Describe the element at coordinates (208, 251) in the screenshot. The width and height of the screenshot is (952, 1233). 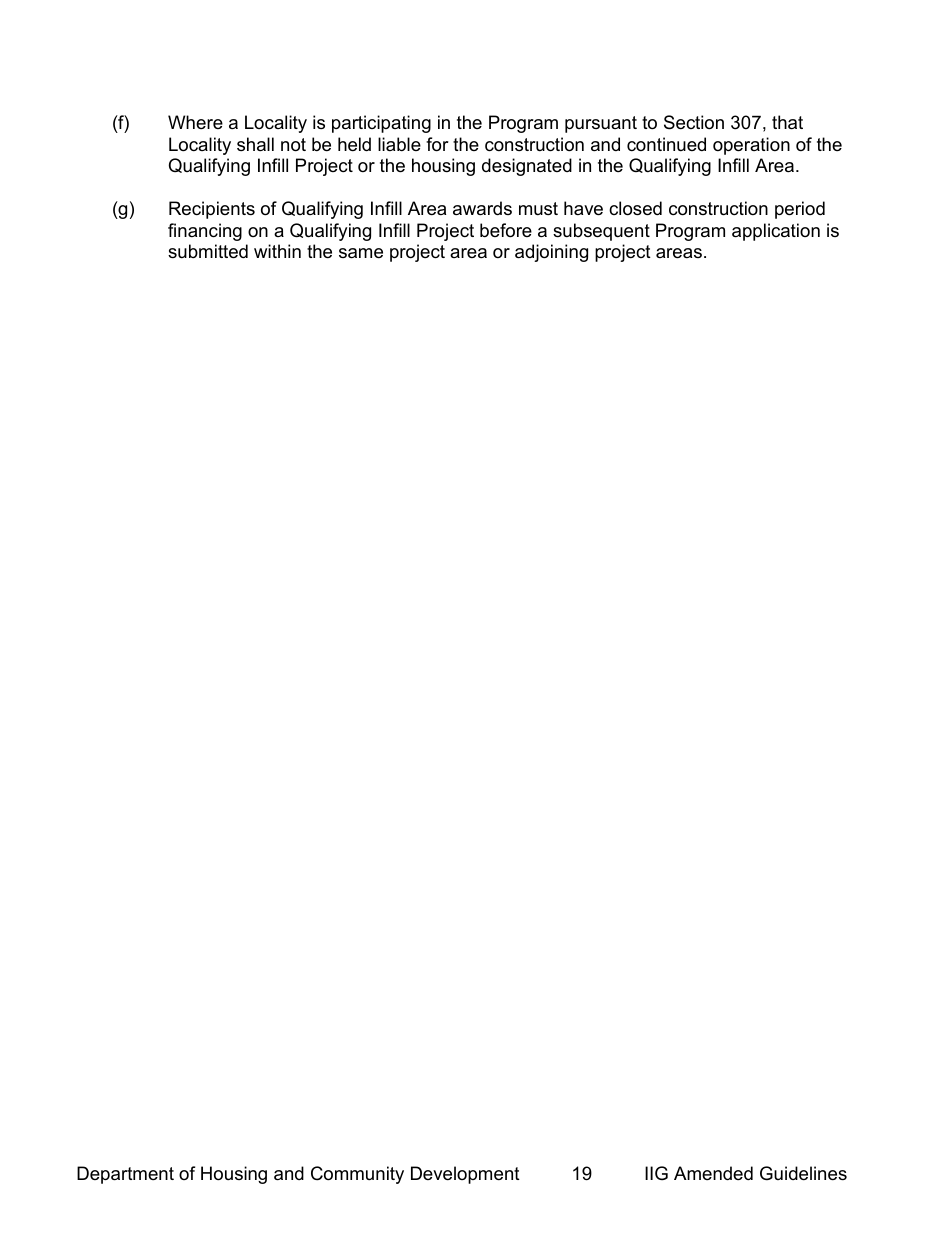
I see `submitted` at that location.
